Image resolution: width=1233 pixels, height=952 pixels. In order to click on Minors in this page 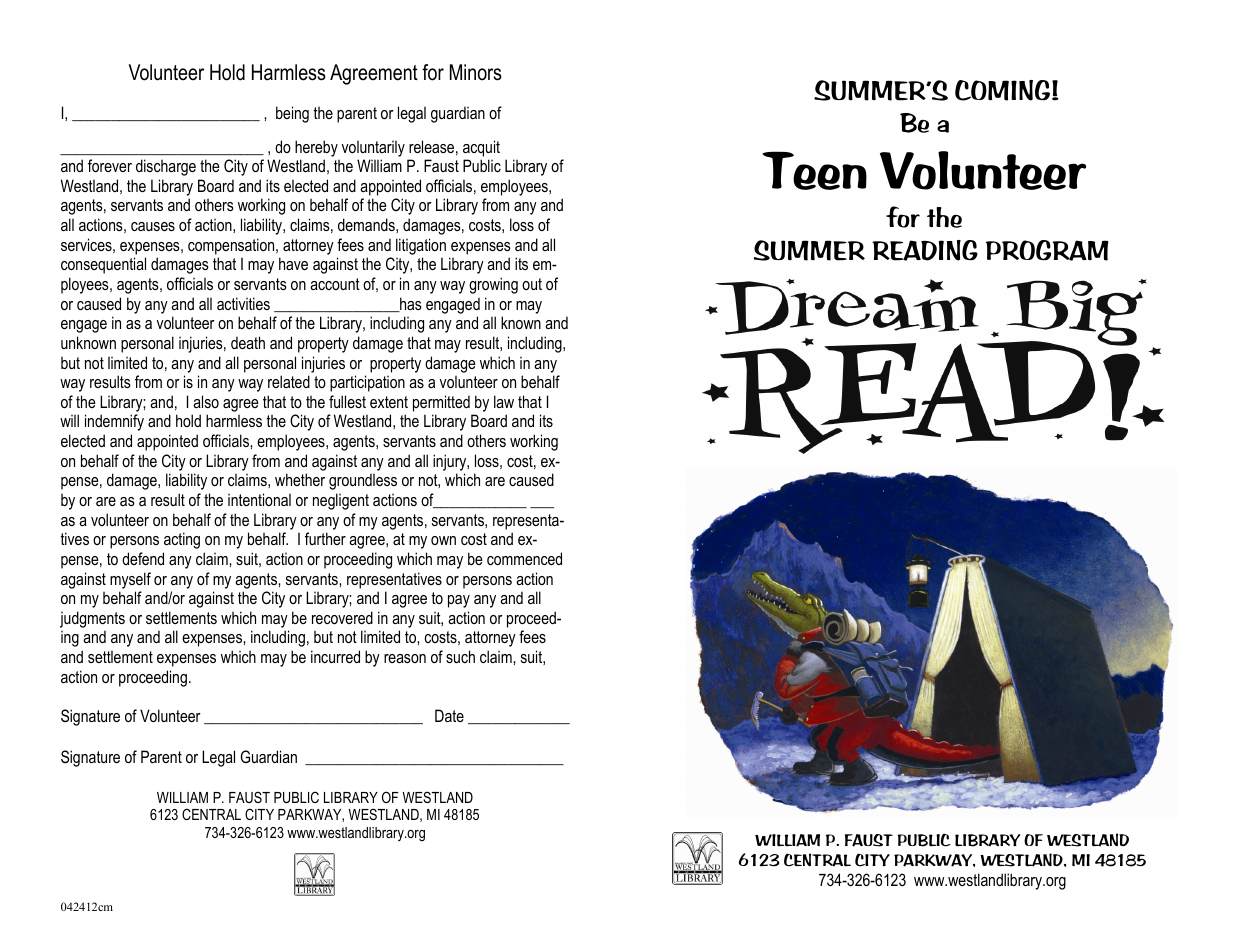, I will do `click(476, 72)`.
